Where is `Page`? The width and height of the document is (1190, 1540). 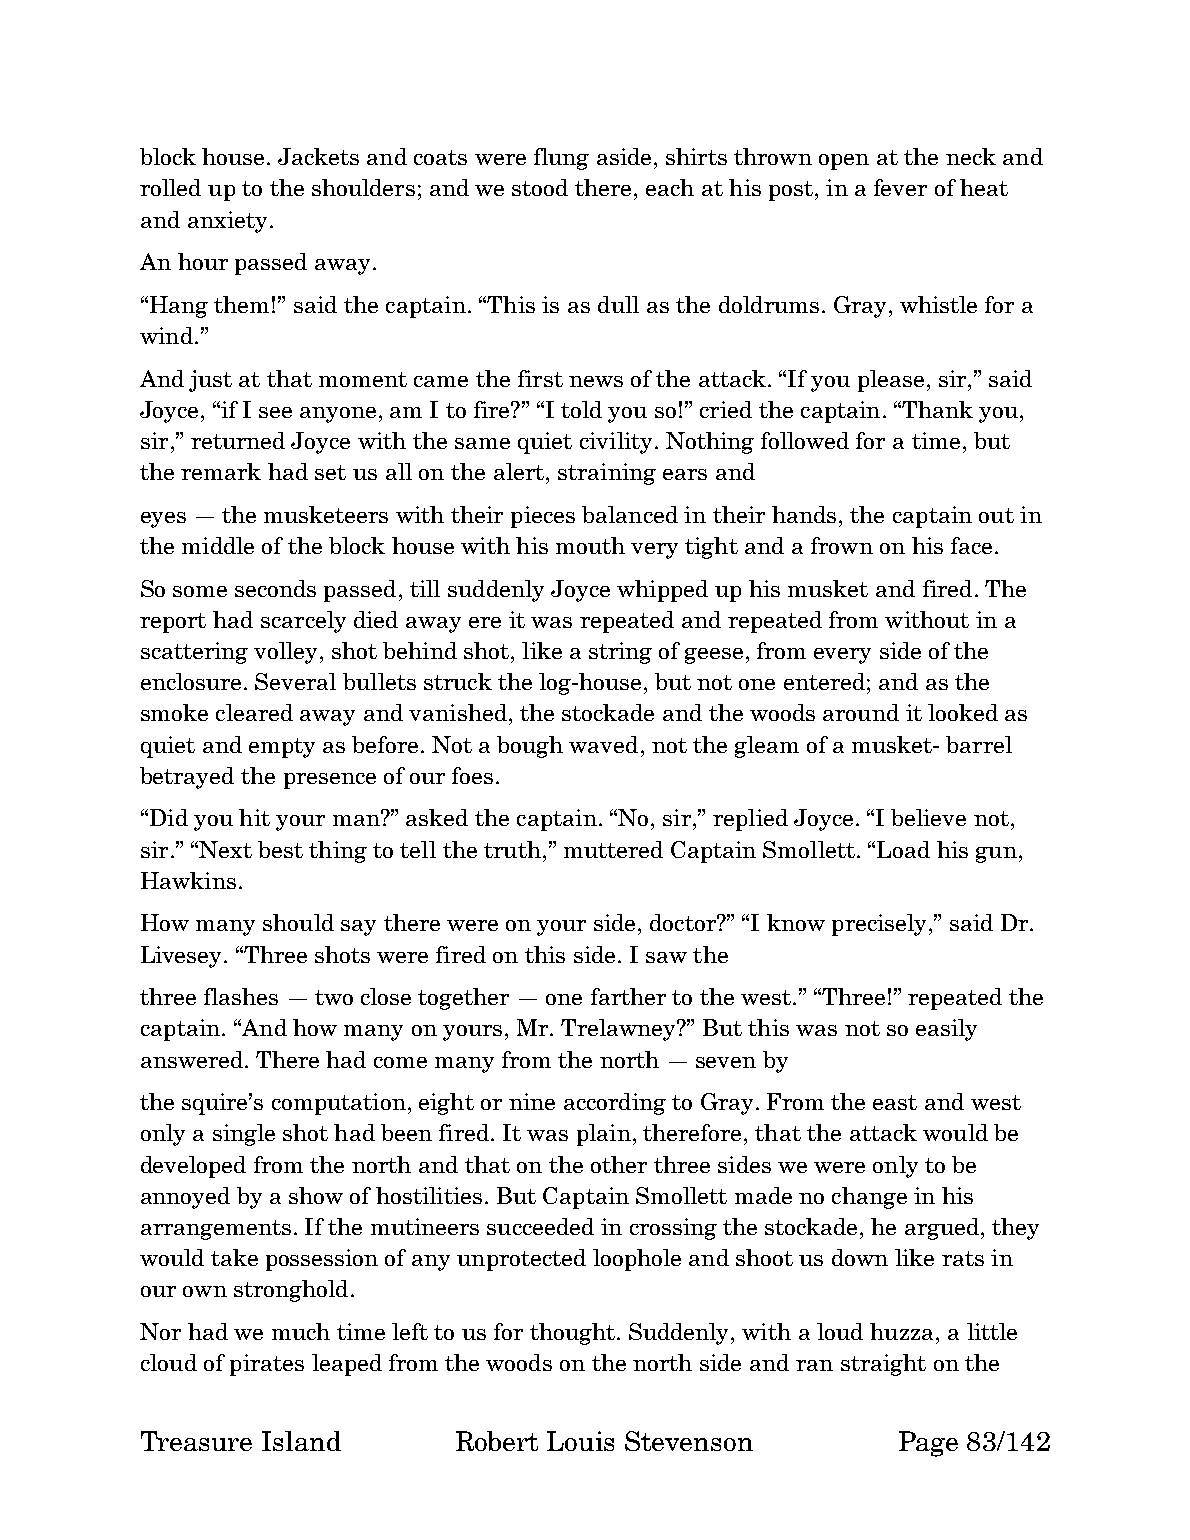 Page is located at coordinates (928, 1444).
